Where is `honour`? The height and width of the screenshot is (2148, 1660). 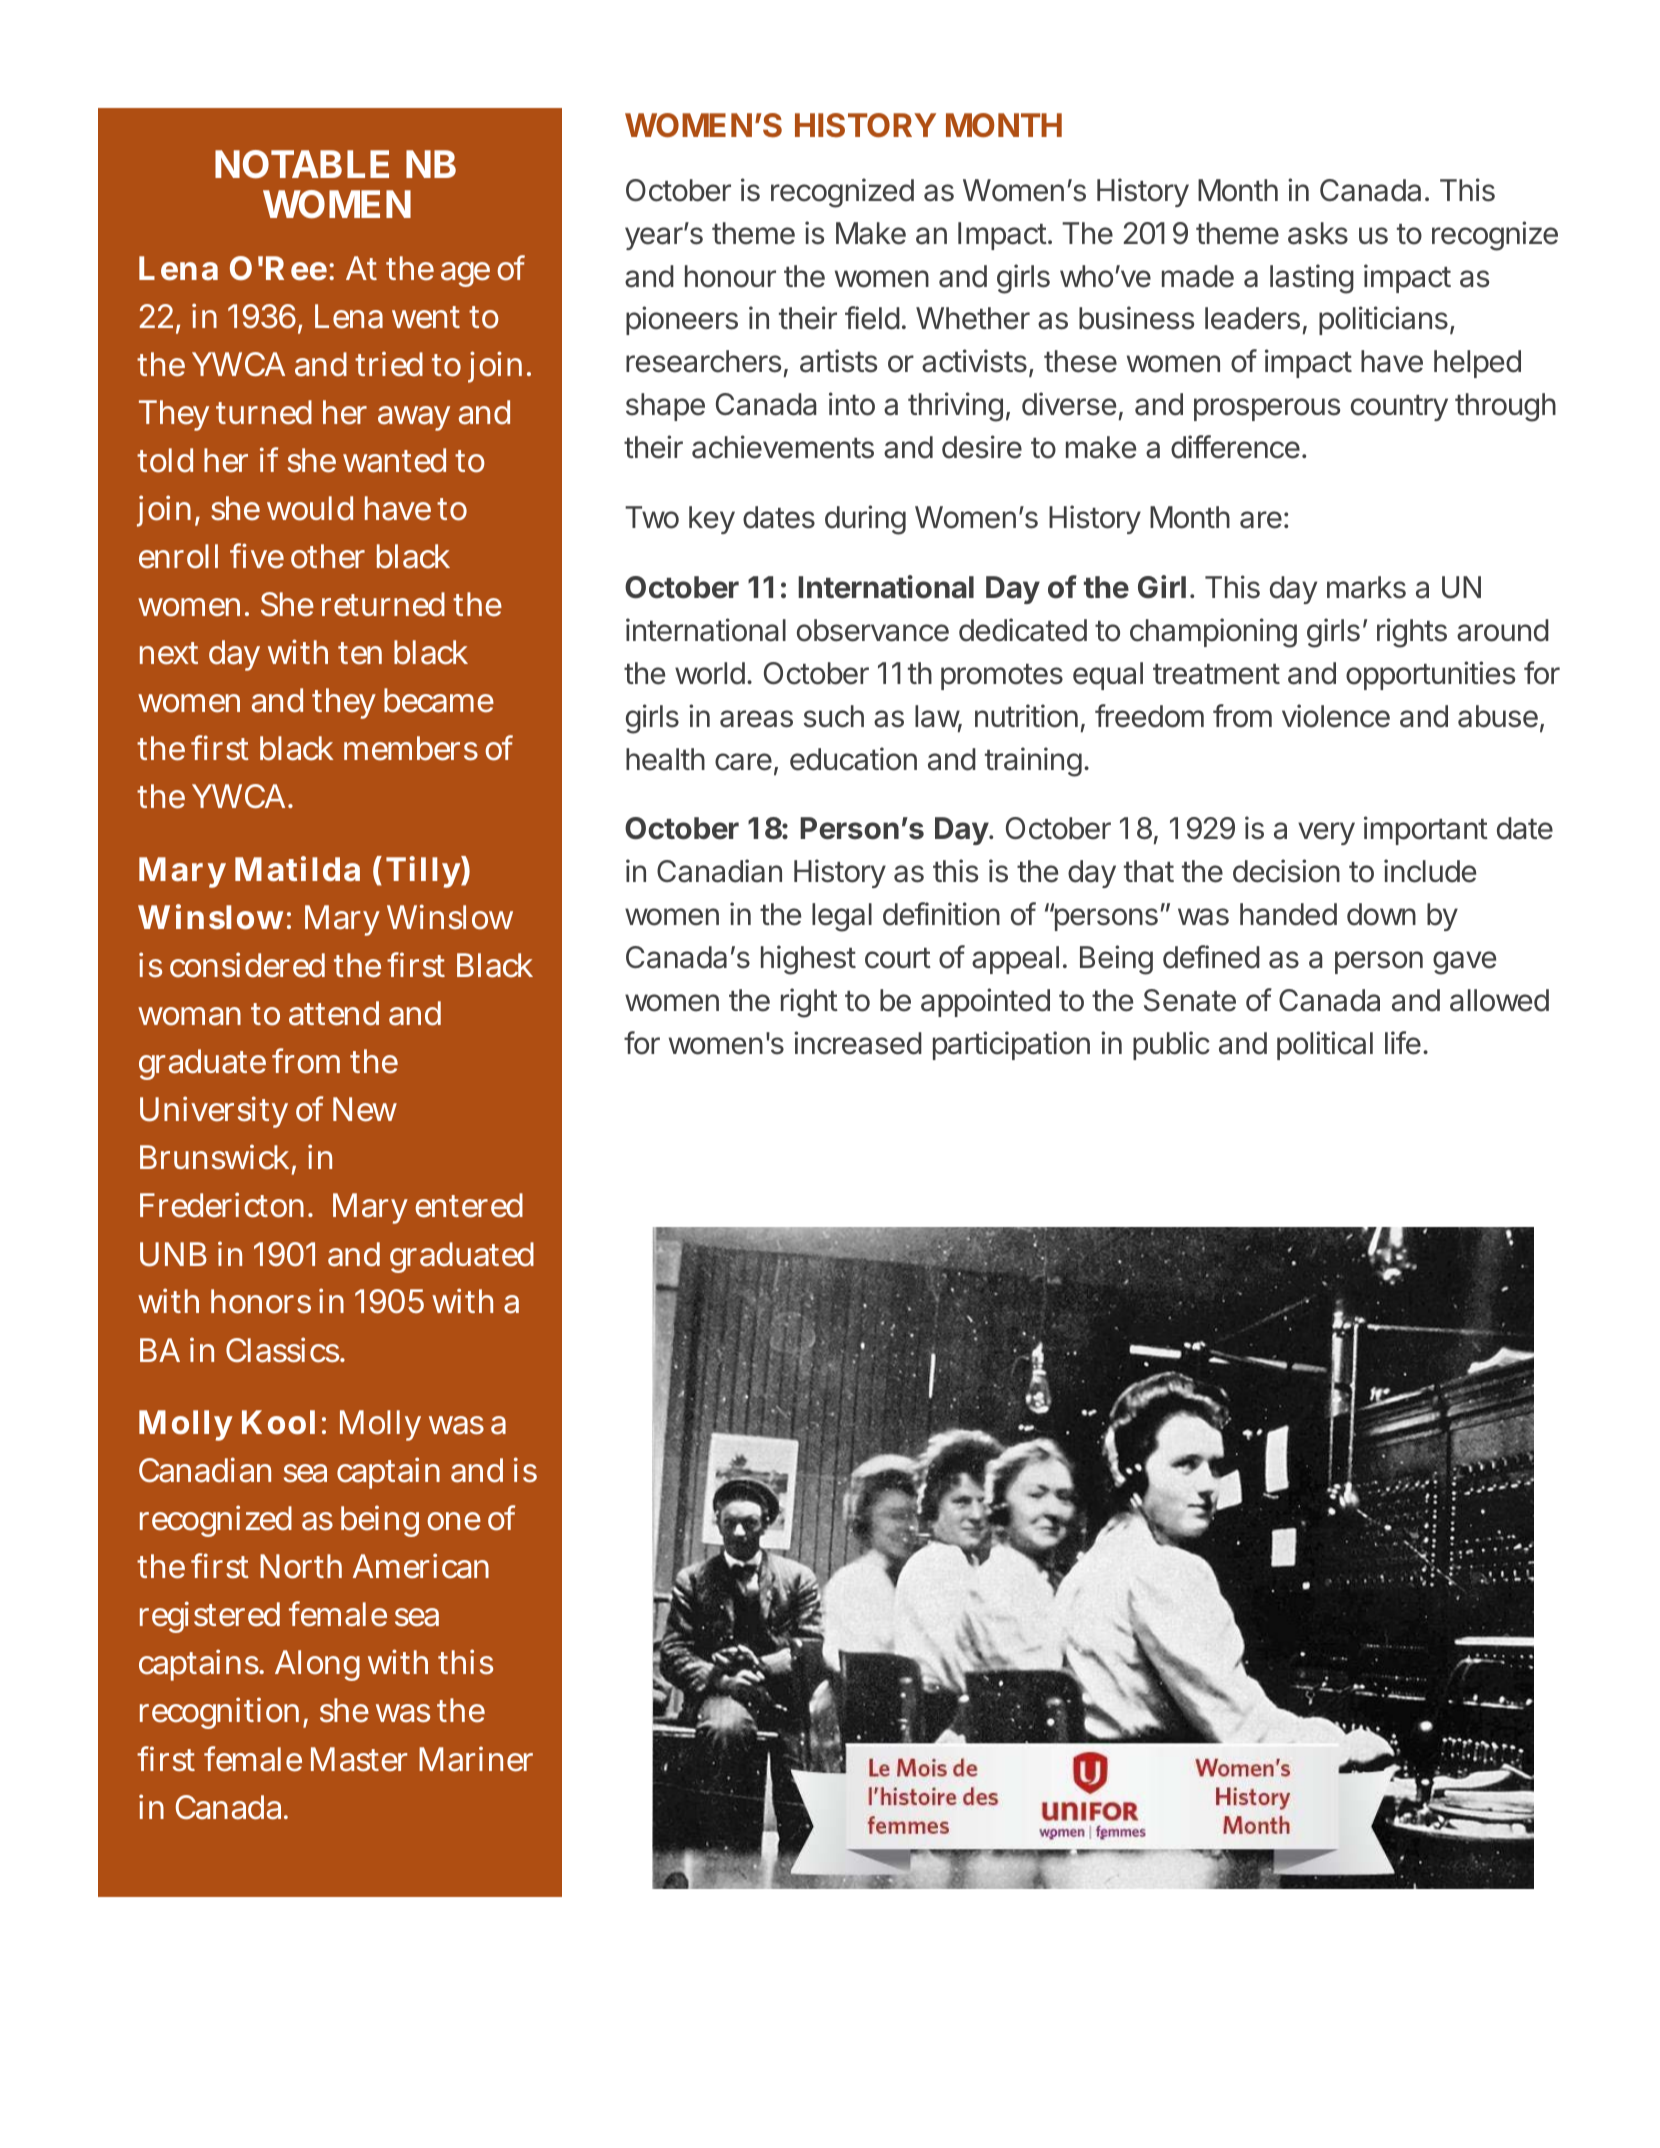
honour is located at coordinates (730, 276).
